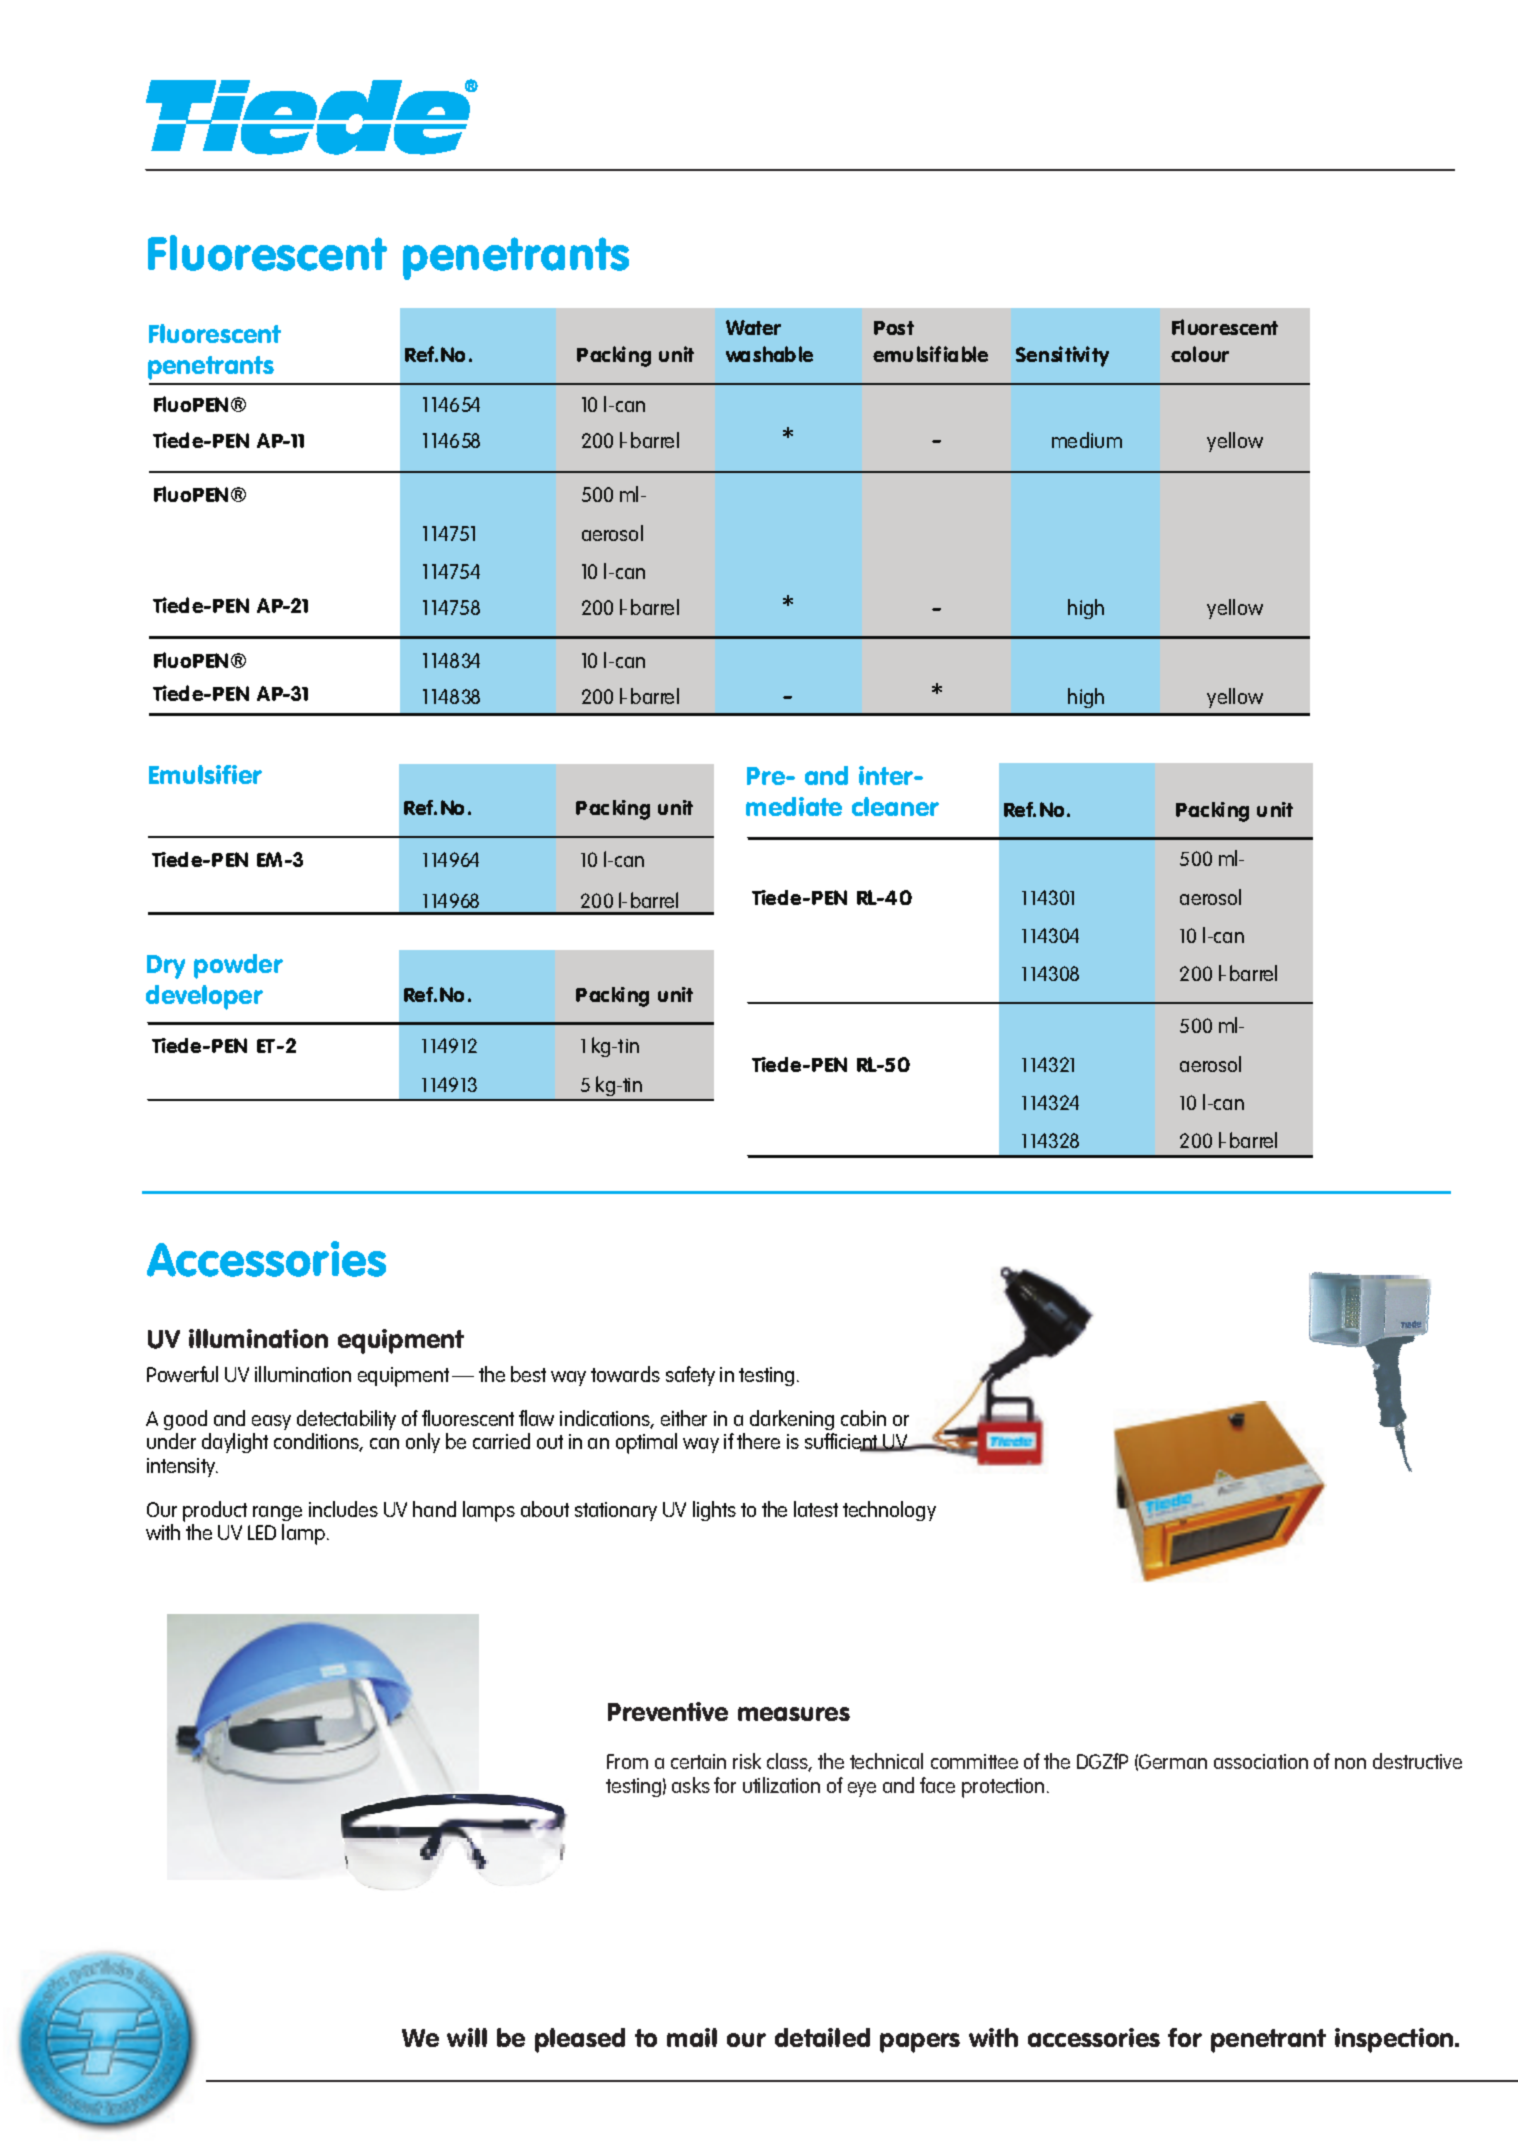  Describe the element at coordinates (318, 1442) in the screenshot. I see `conditions` at that location.
